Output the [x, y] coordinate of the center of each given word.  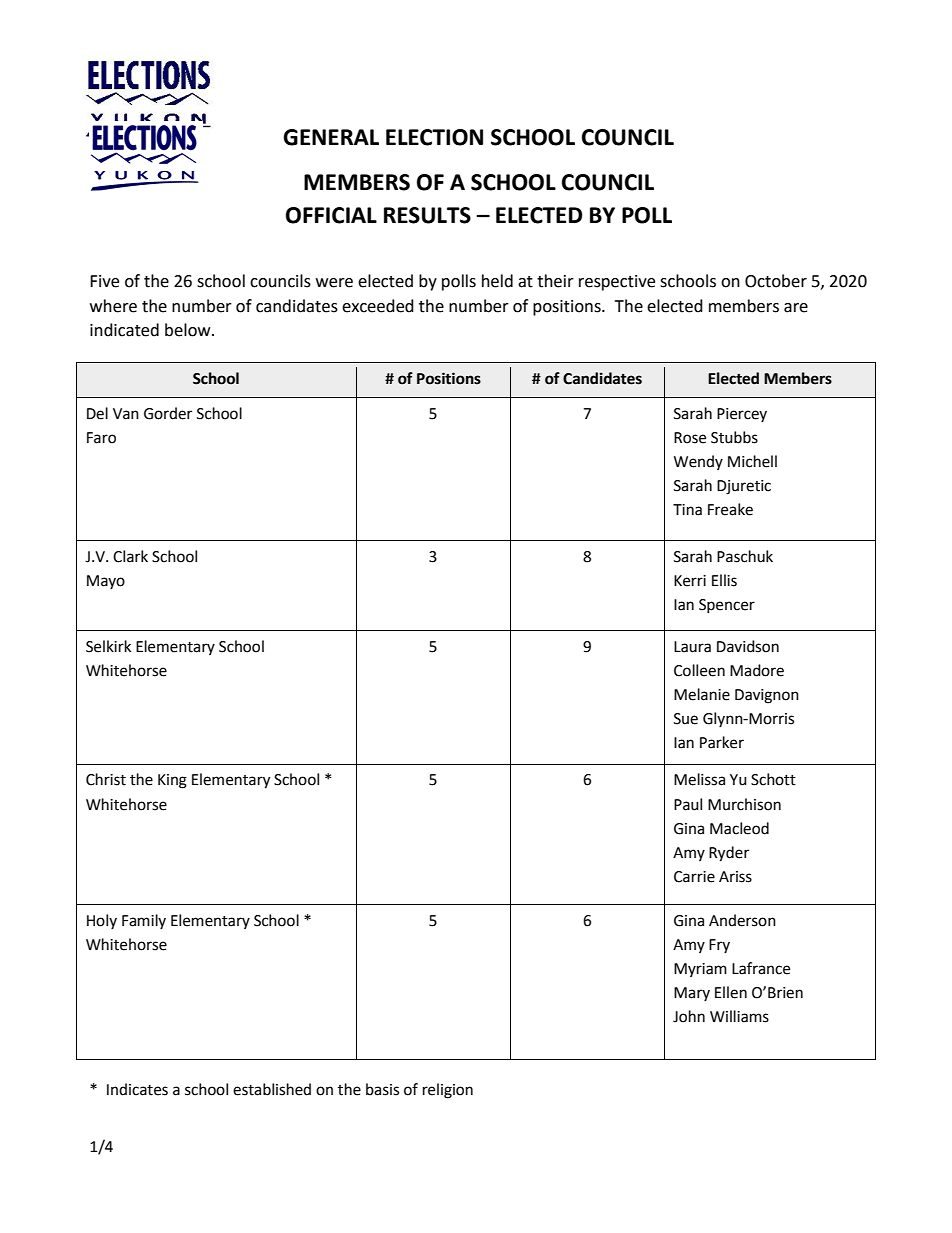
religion [448, 1091]
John [689, 1016]
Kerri [690, 581]
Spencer [727, 606]
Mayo [106, 582]
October [776, 281]
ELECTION [434, 137]
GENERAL [331, 137]
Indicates [137, 1089]
